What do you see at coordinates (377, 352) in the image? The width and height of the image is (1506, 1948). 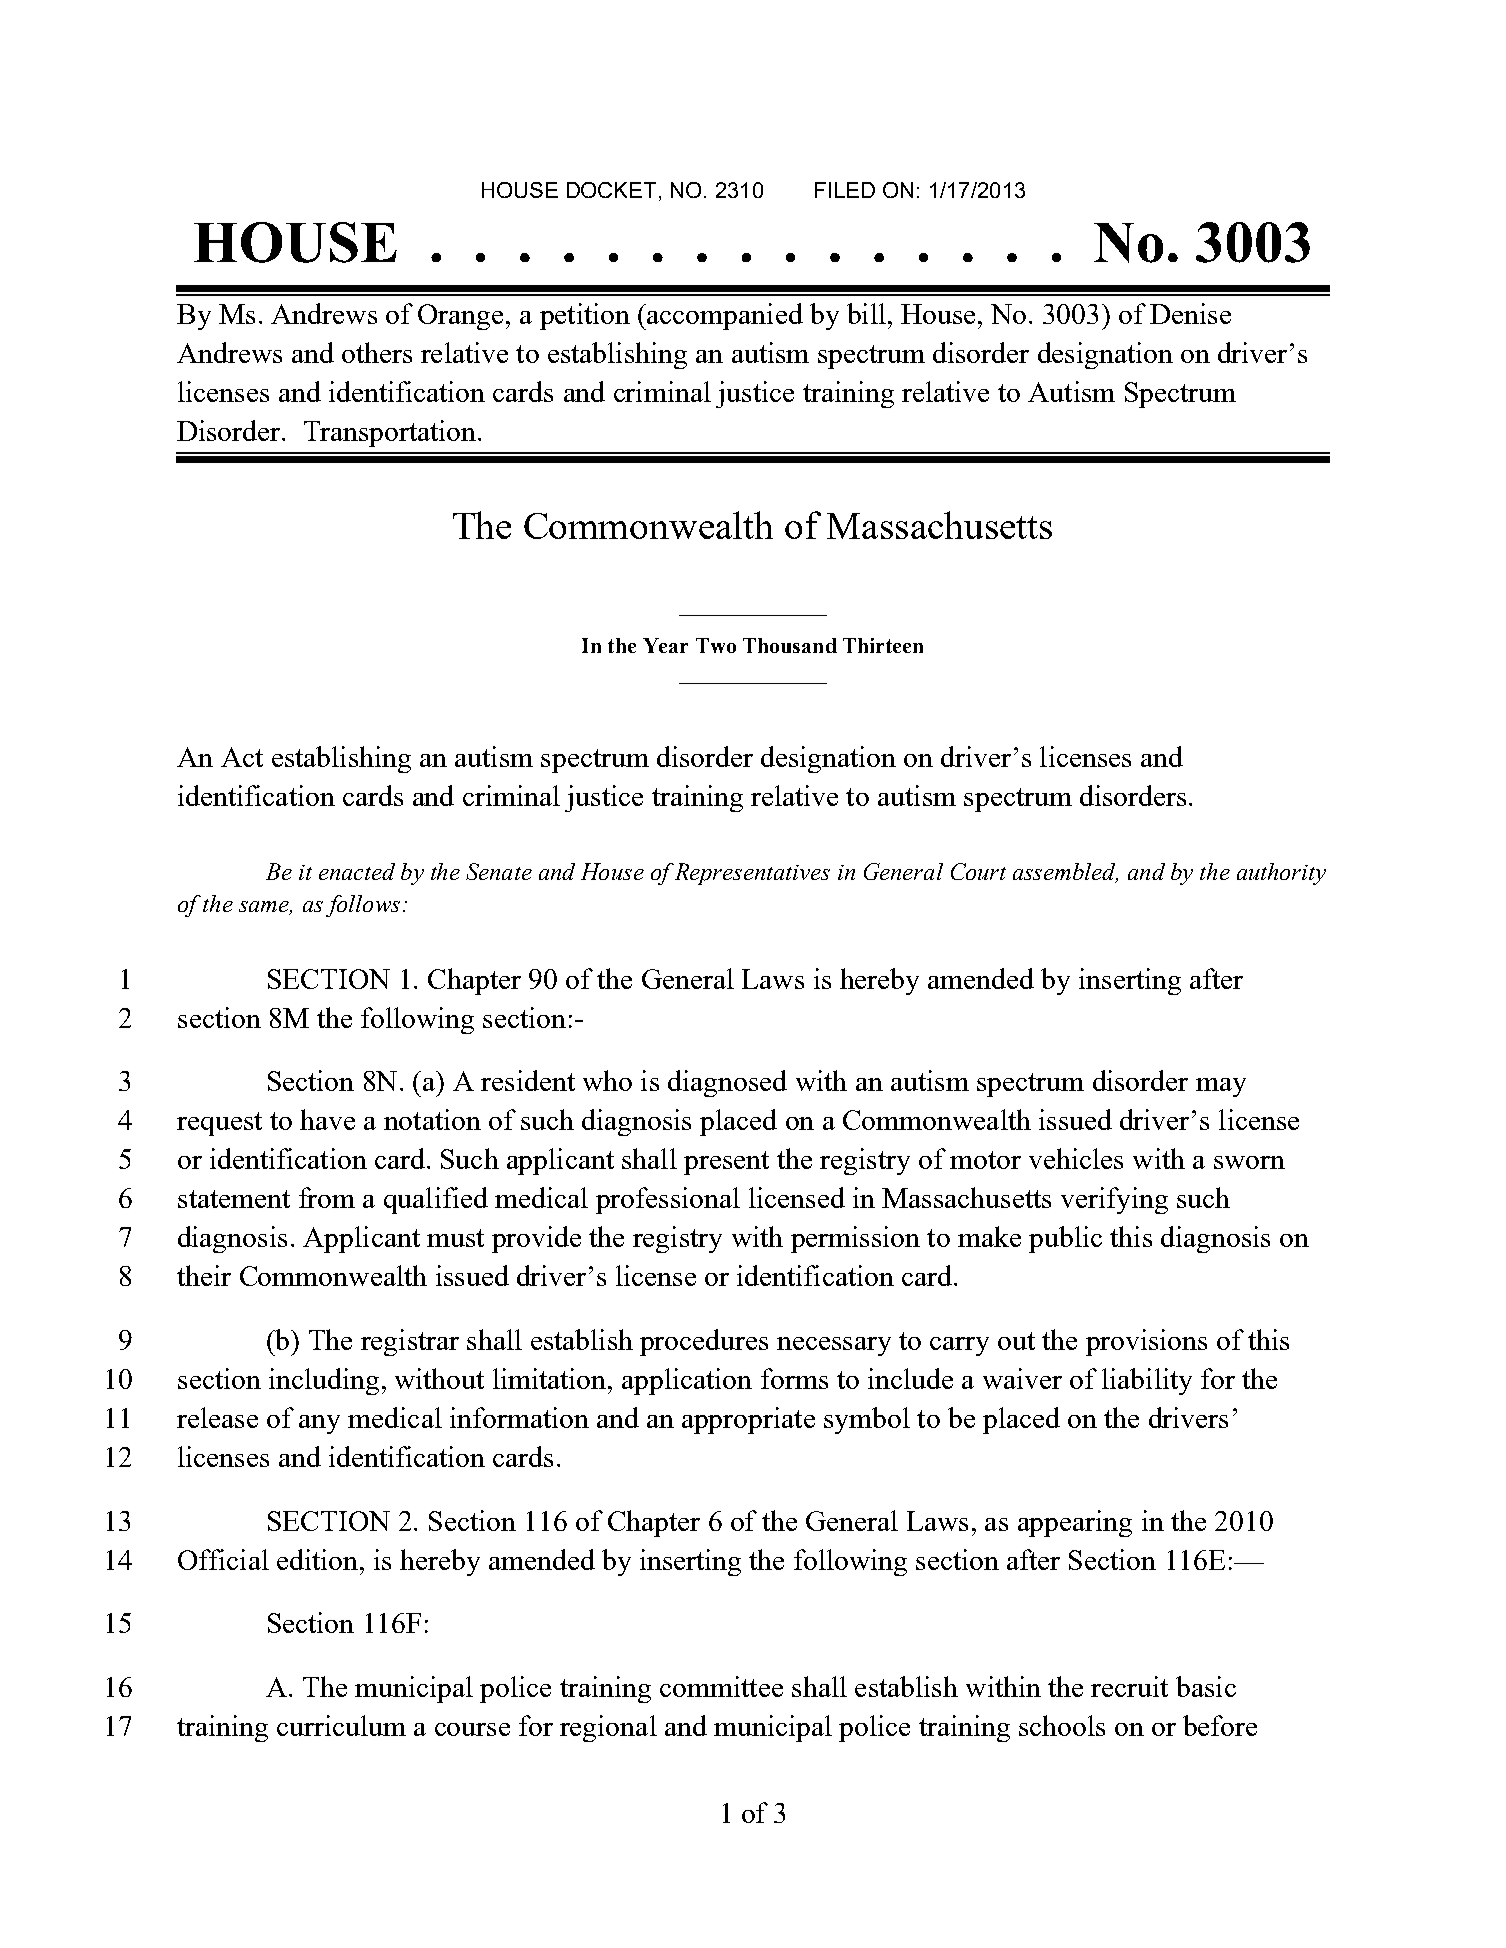 I see `others` at bounding box center [377, 352].
